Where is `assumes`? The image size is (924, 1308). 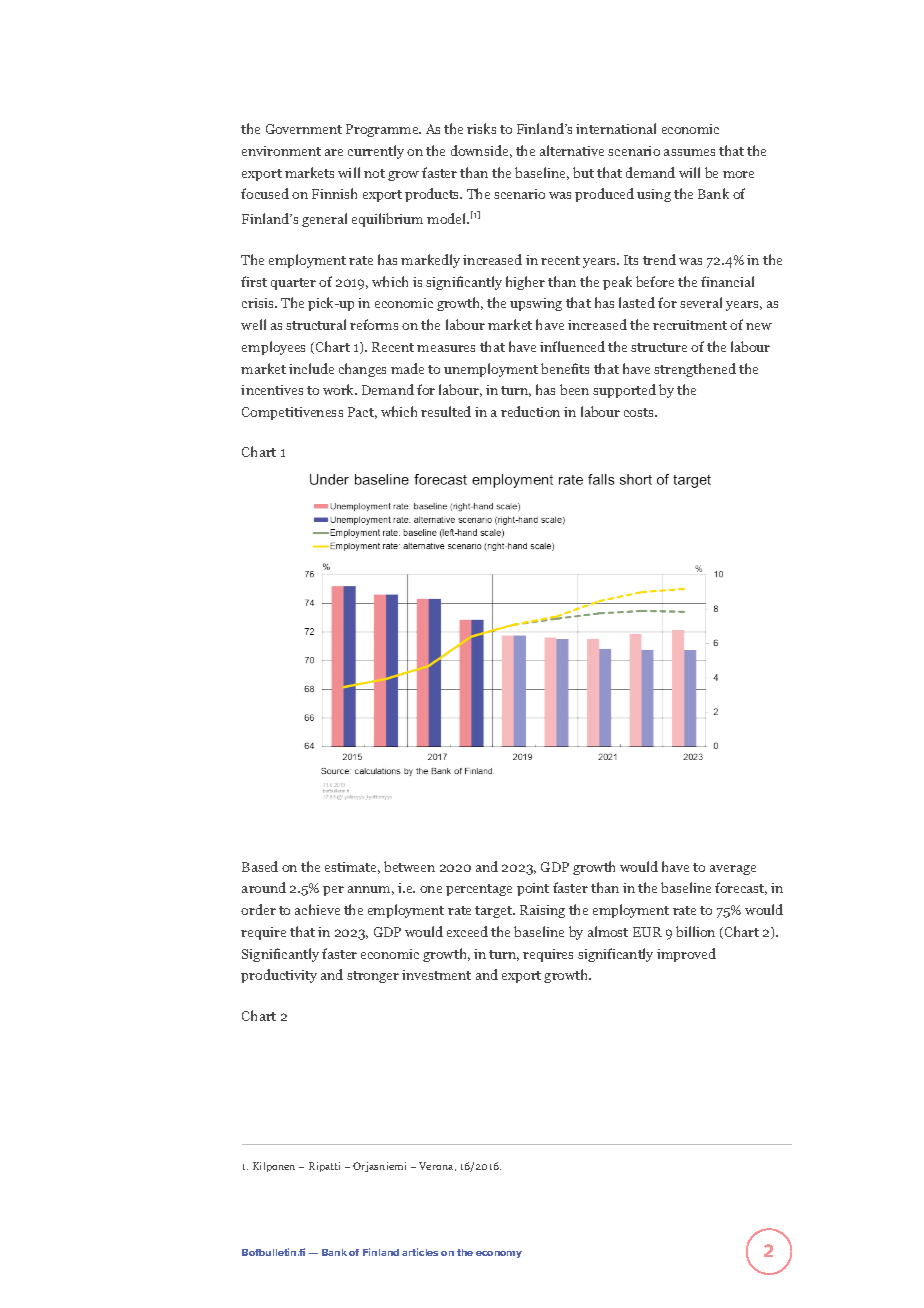 assumes is located at coordinates (689, 152).
